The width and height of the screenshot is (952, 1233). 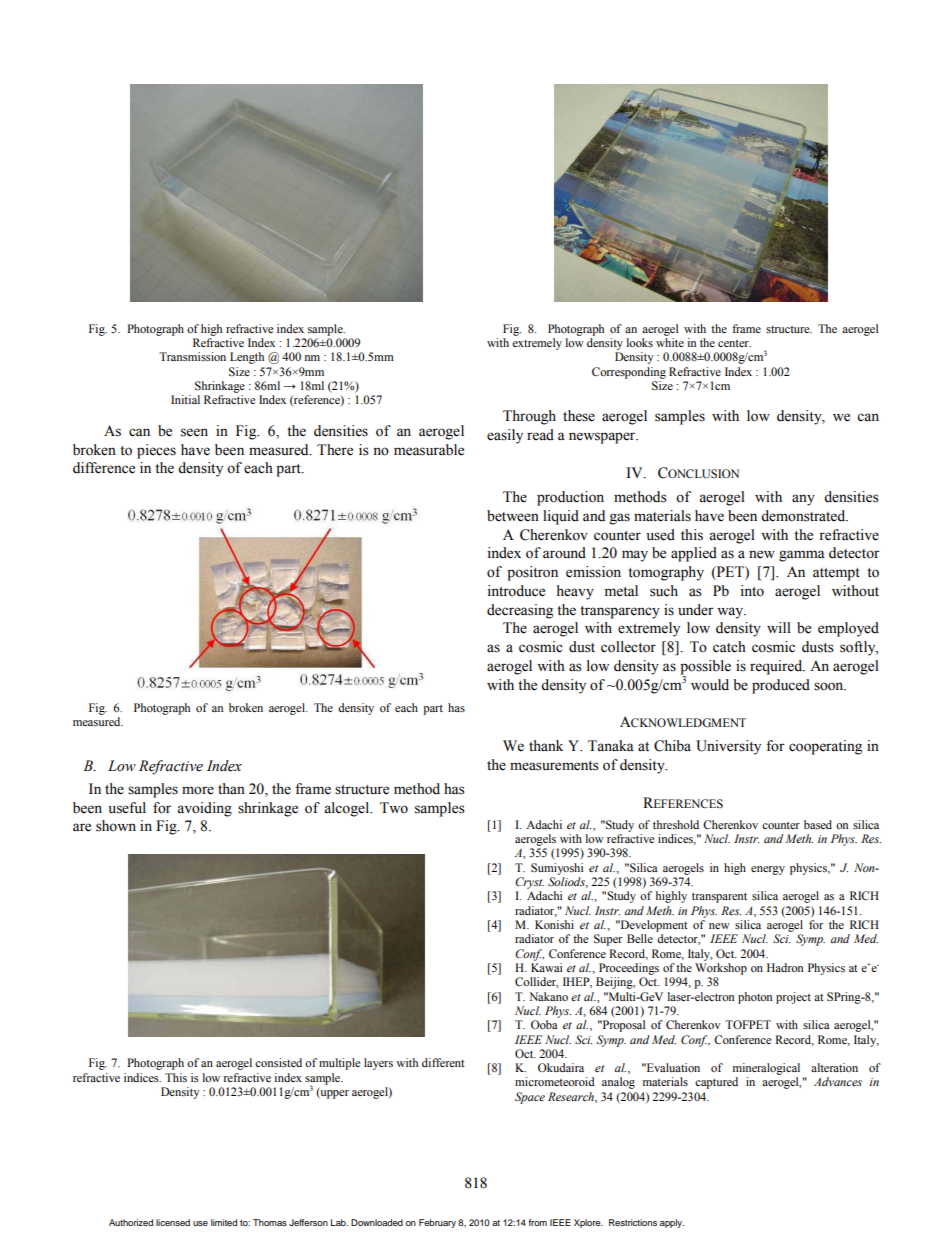 I want to click on shown, so click(x=116, y=826).
